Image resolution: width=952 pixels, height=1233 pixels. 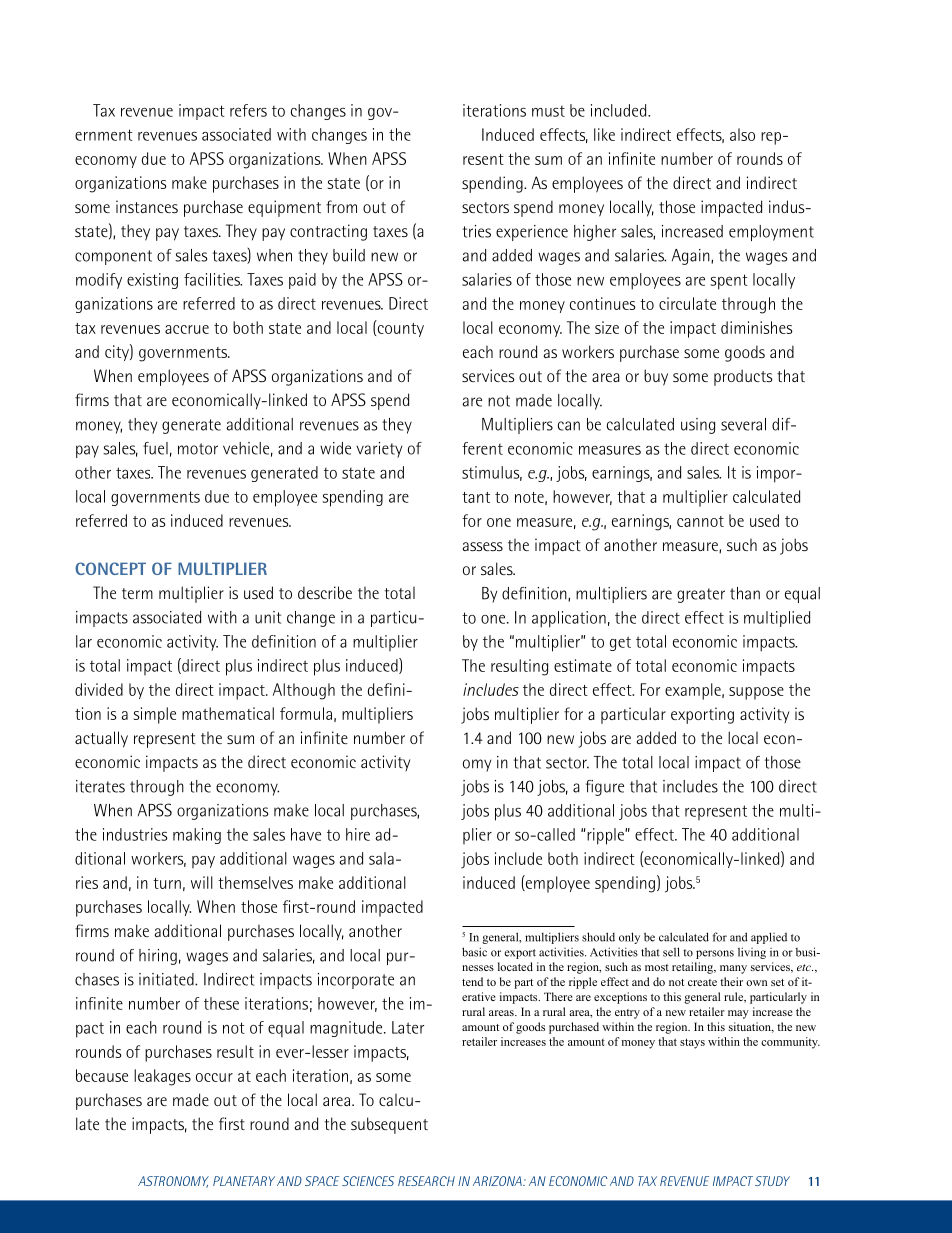 What do you see at coordinates (198, 449) in the page?
I see `motor` at bounding box center [198, 449].
